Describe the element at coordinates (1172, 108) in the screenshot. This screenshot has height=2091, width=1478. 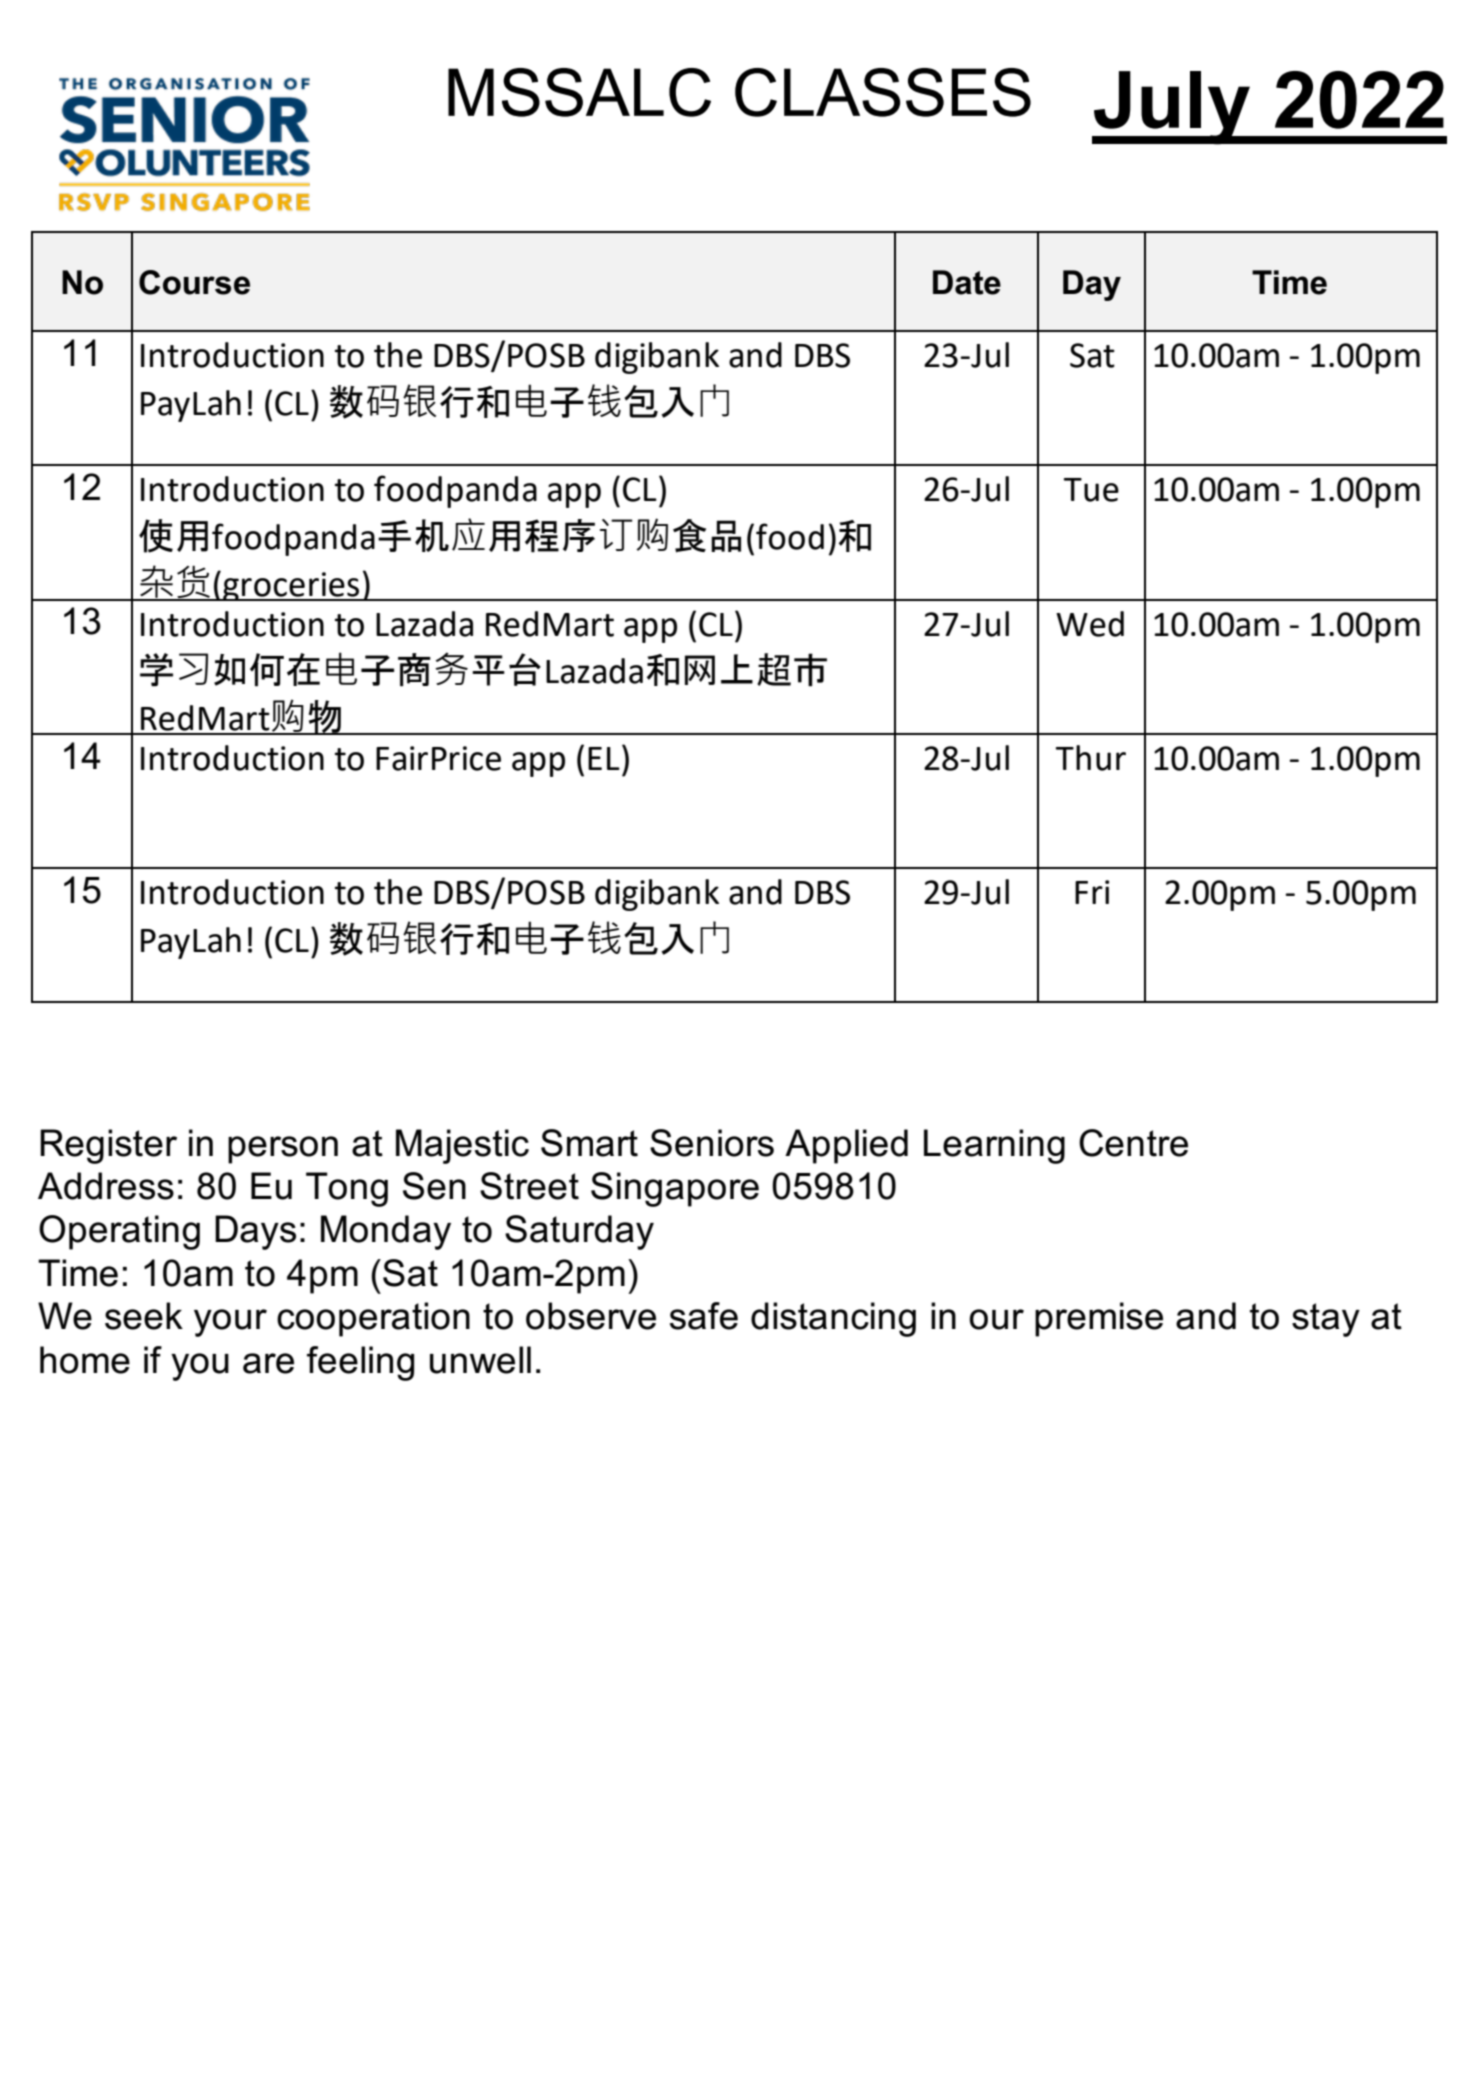
I see `July` at that location.
